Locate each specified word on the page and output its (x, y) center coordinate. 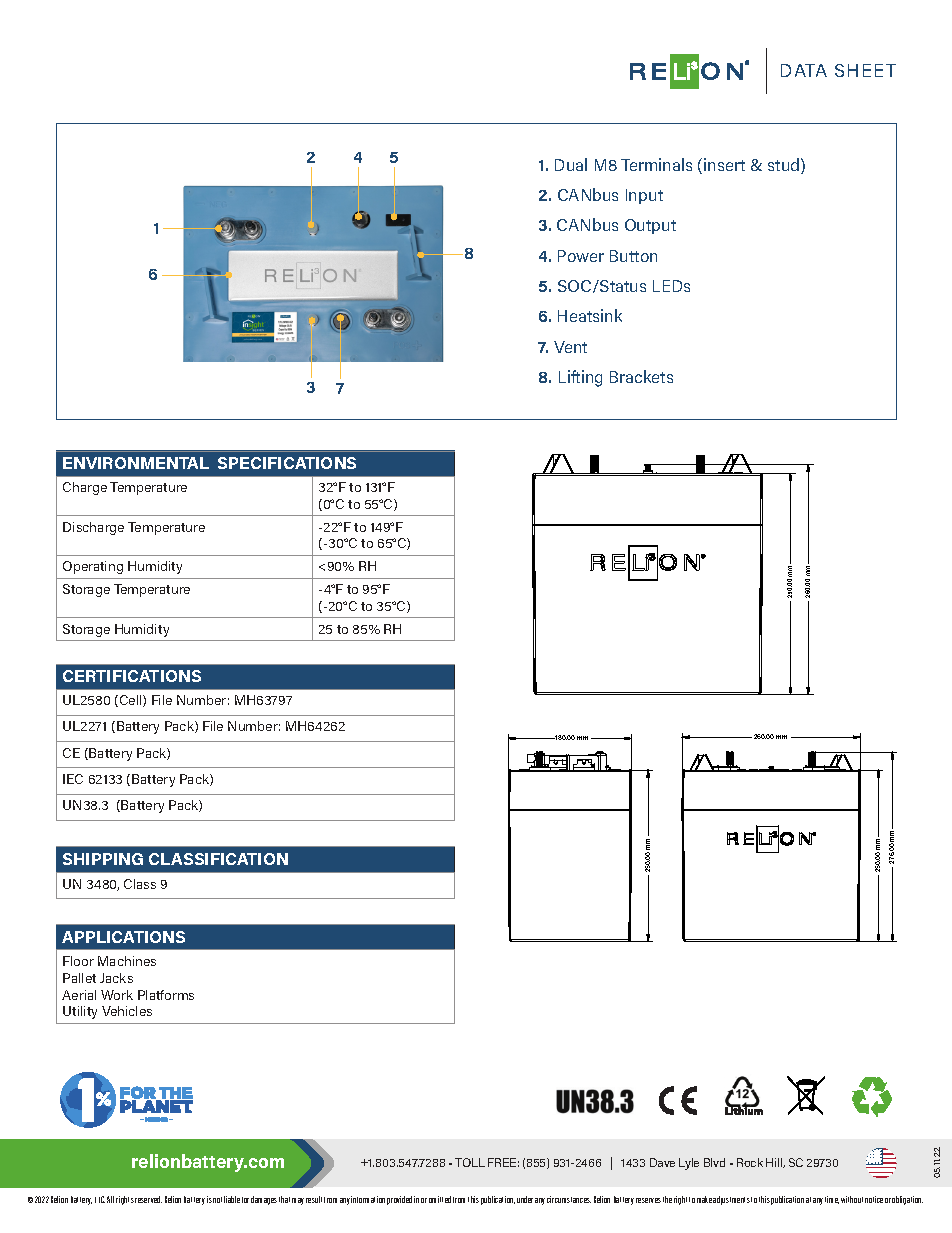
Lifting (580, 378)
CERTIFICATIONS (132, 676)
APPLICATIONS (123, 937)
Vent (570, 347)
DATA (804, 70)
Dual (571, 164)
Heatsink (590, 315)
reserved (148, 1199)
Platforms (166, 995)
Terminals (656, 164)
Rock (750, 1162)
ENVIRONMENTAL (136, 463)
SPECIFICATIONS (287, 463)
